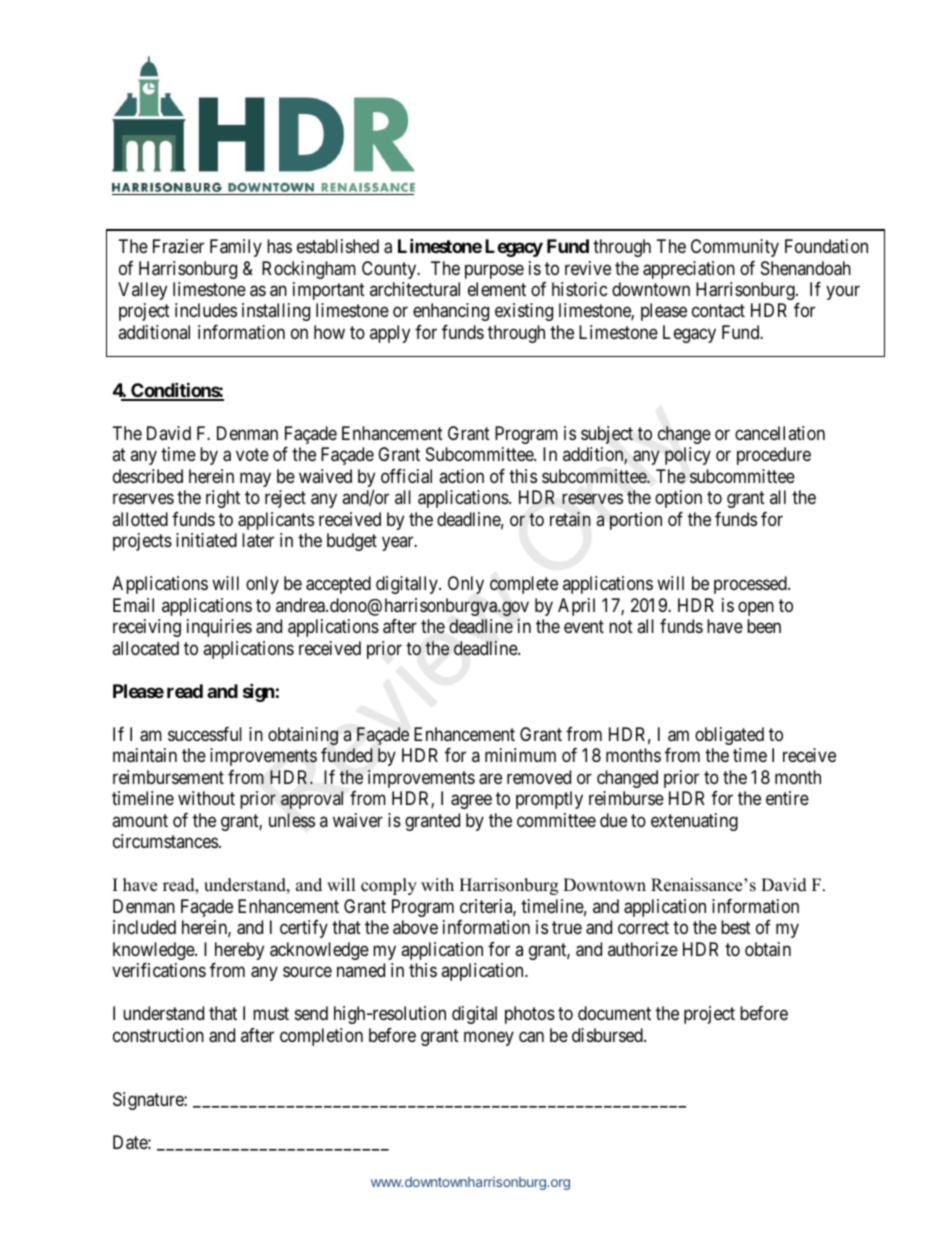 Image resolution: width=952 pixels, height=1233 pixels. I want to click on obligated, so click(729, 736).
